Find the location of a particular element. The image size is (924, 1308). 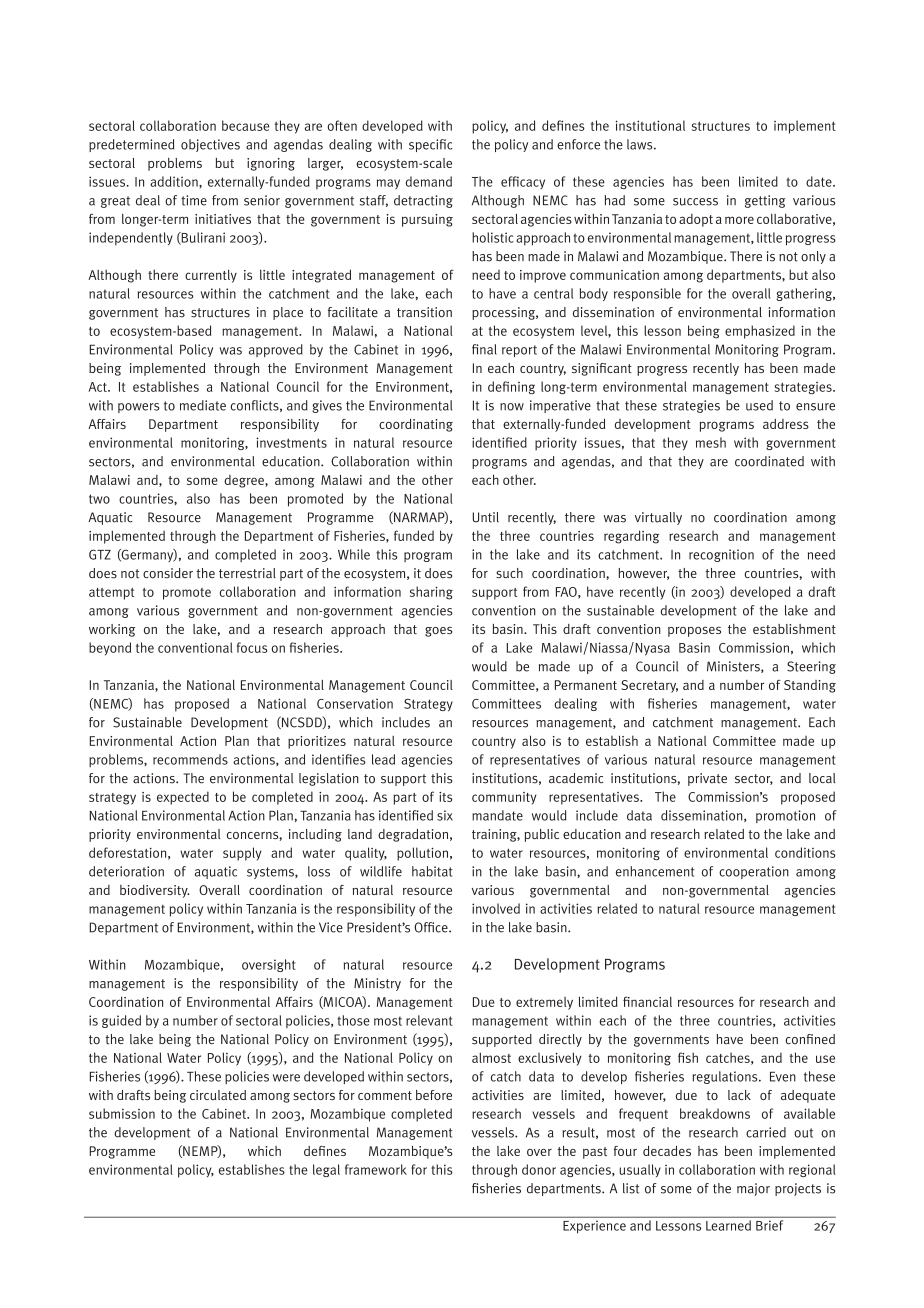

objectives is located at coordinates (210, 145).
